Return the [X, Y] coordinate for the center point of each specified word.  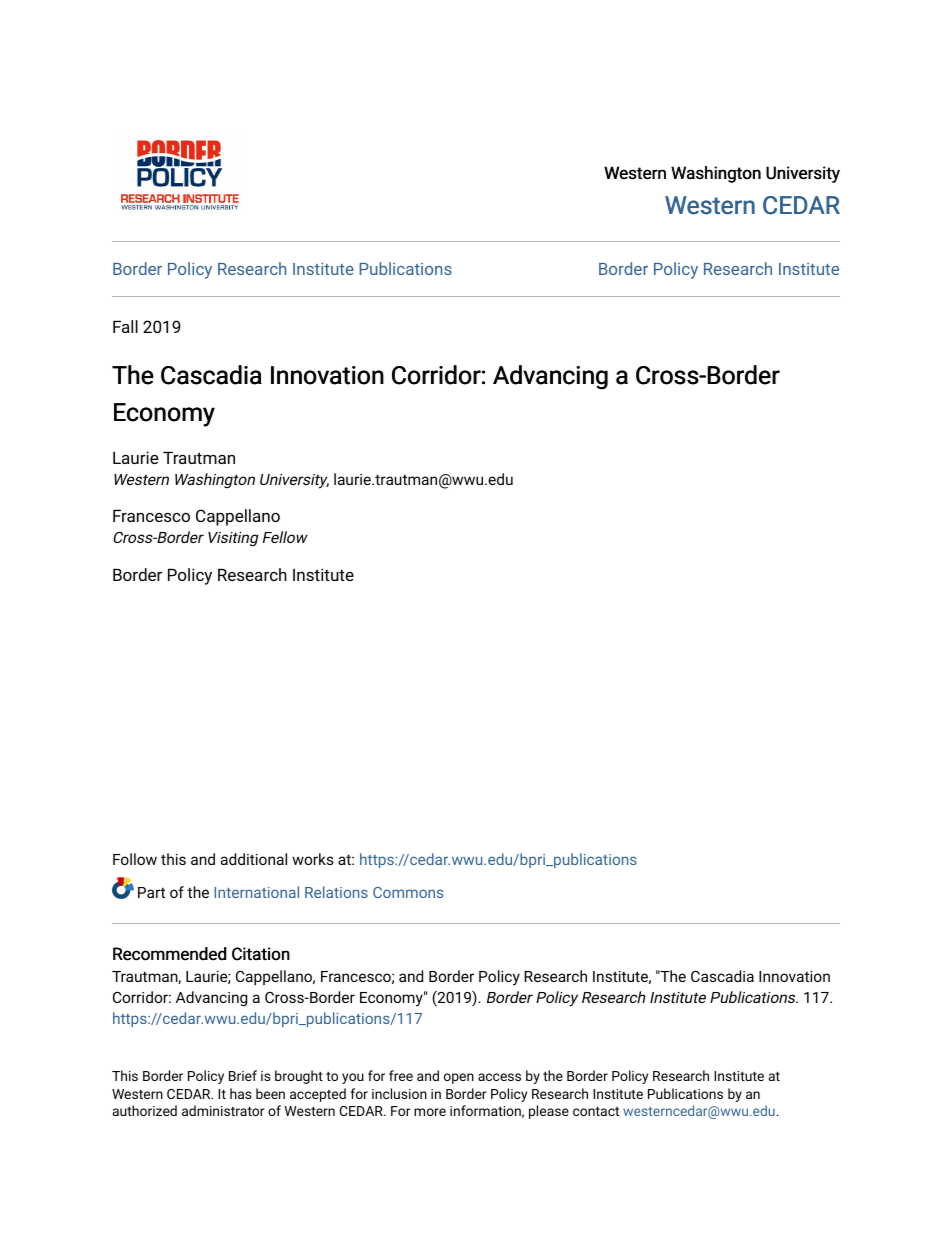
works [313, 859]
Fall [125, 326]
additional [254, 859]
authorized [145, 1110]
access [499, 1077]
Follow [135, 859]
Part [151, 892]
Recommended [169, 954]
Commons [408, 892]
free [401, 1075]
